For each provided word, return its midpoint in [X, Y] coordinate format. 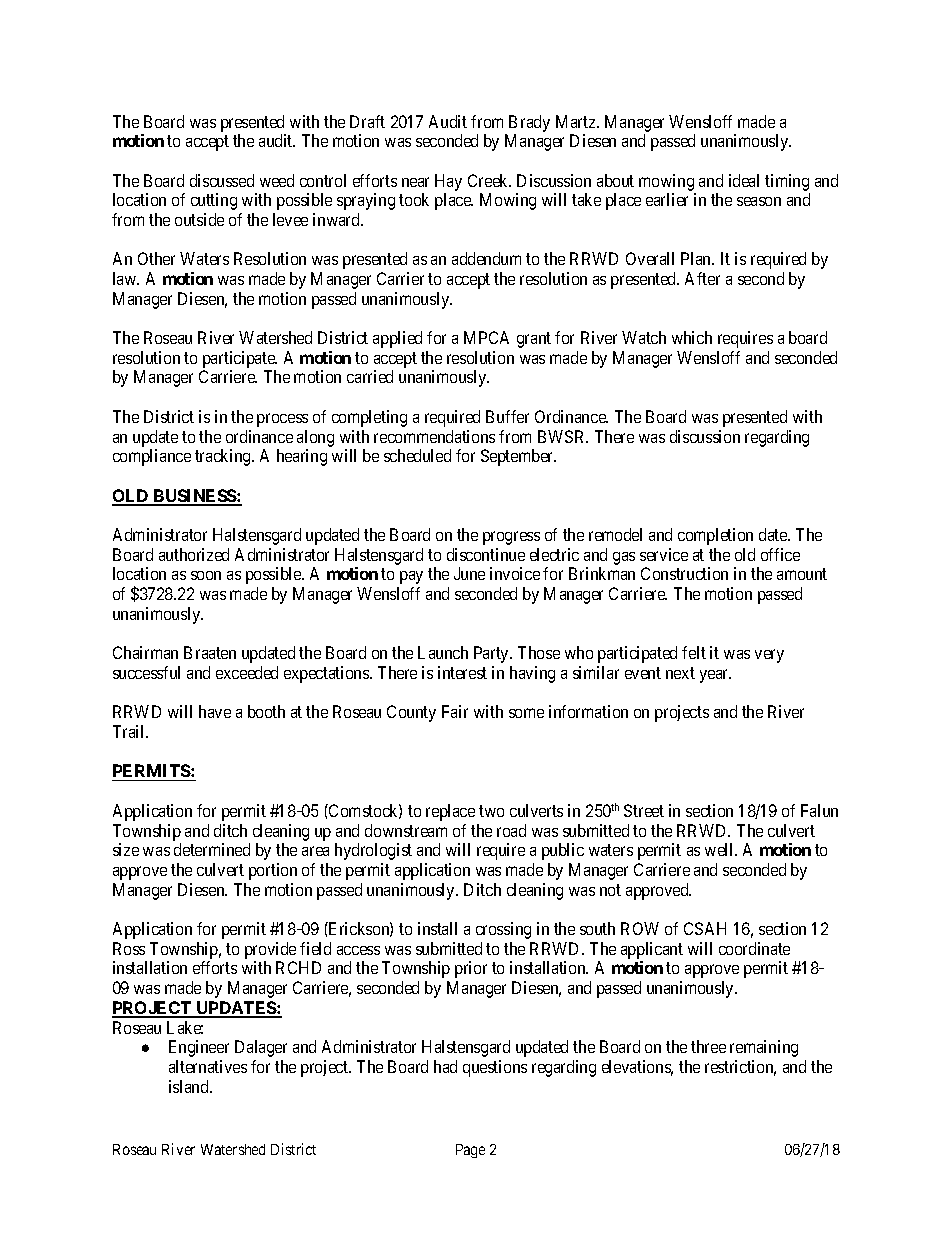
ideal [744, 180]
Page [470, 1151]
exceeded [247, 672]
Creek [489, 180]
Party [493, 654]
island [190, 1086]
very [769, 656]
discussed [222, 180]
